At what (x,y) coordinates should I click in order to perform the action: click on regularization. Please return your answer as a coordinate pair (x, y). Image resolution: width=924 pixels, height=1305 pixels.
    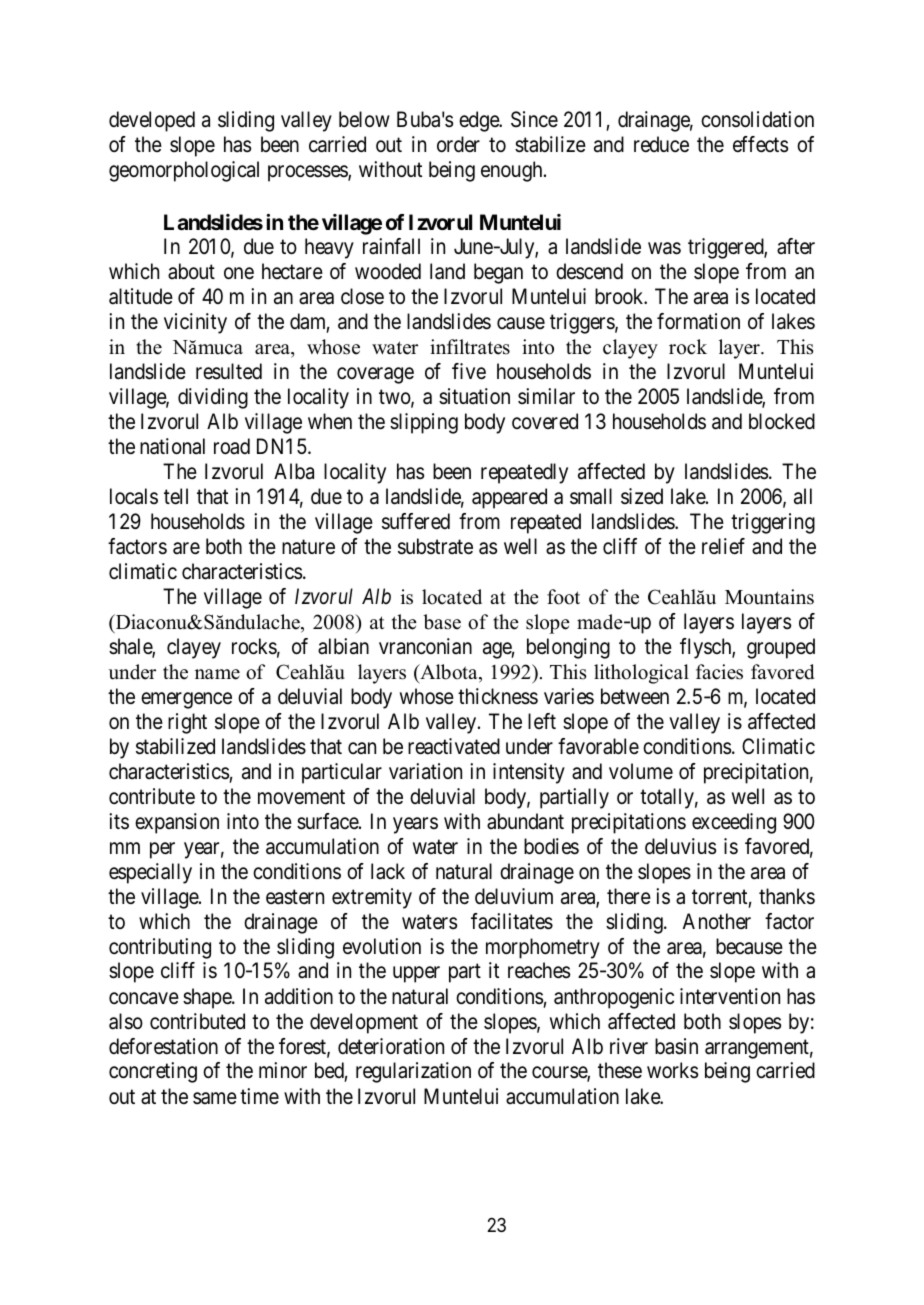
    Looking at the image, I should click on (413, 1072).
